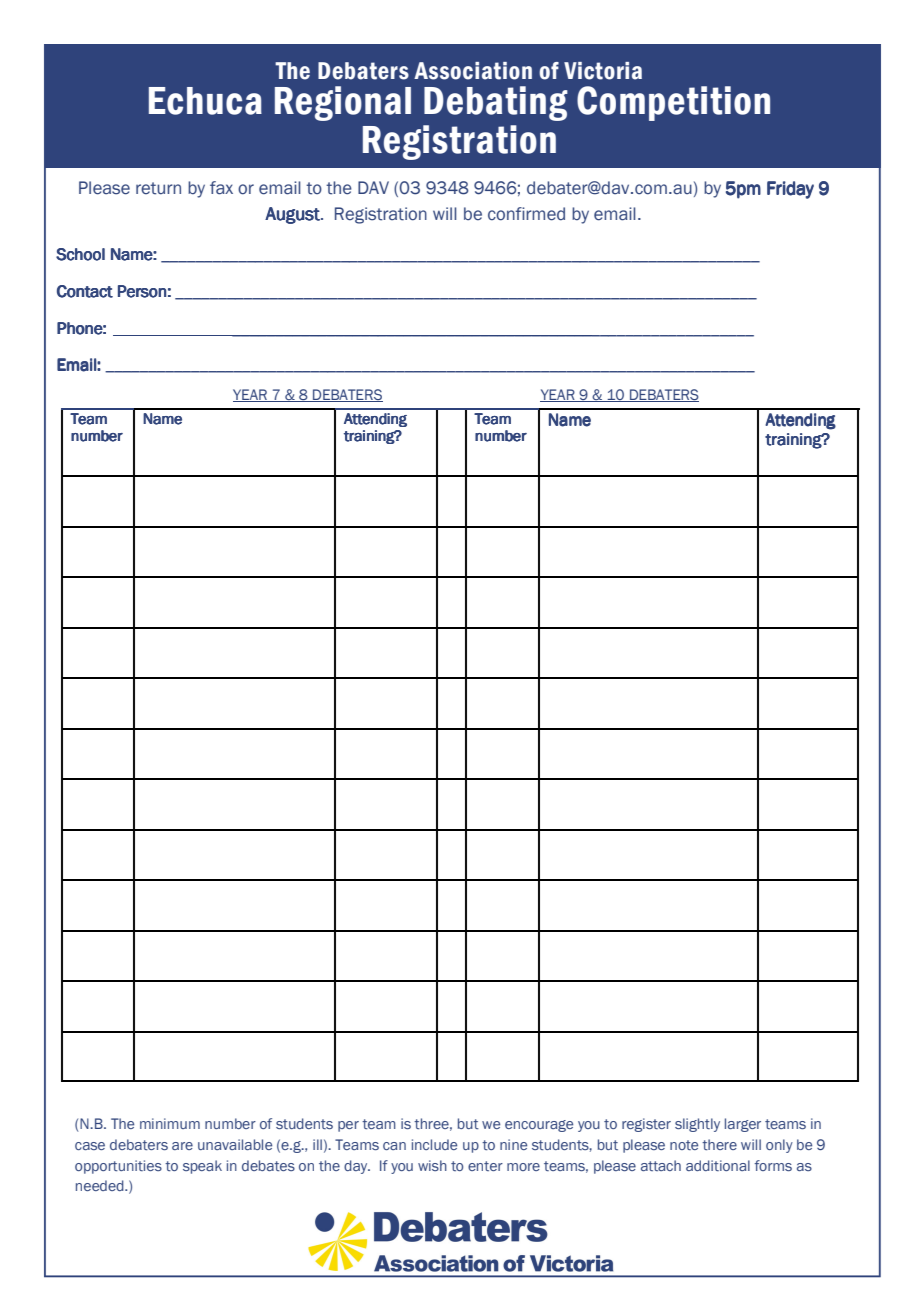 This screenshot has width=924, height=1308. Describe the element at coordinates (158, 188) in the screenshot. I see `return` at that location.
